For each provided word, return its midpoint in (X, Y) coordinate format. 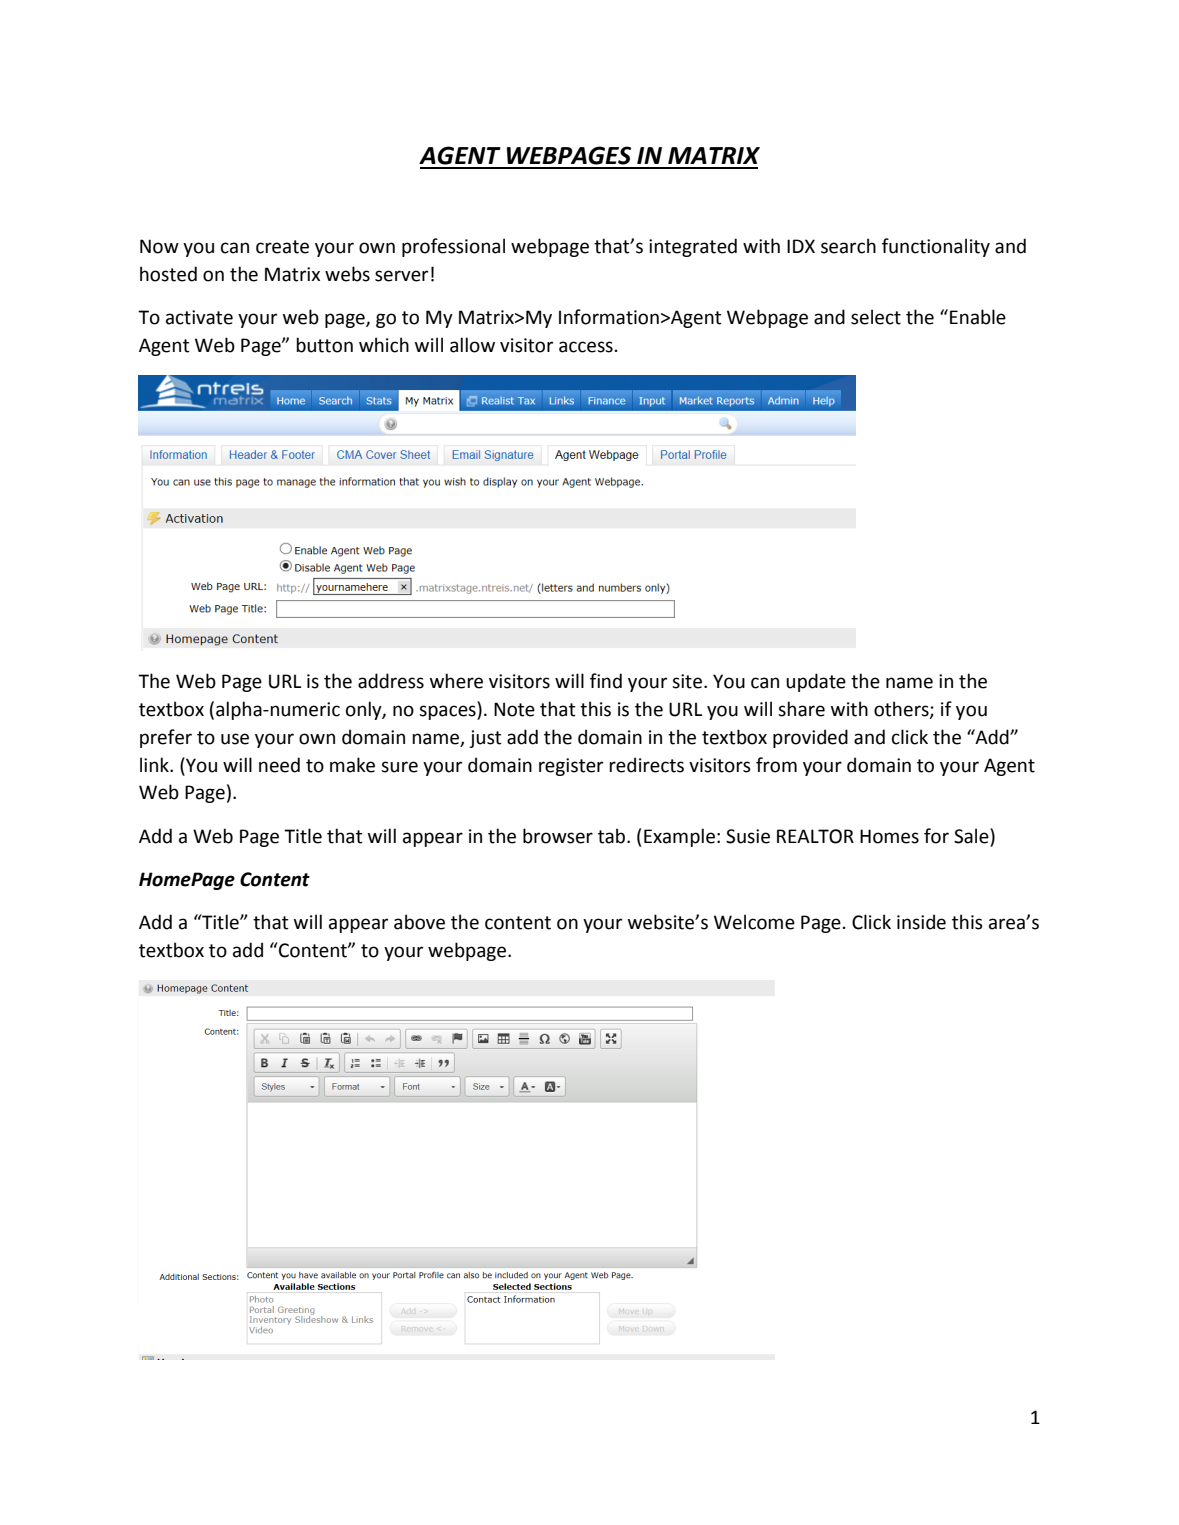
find (606, 681)
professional (453, 247)
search (848, 246)
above (419, 922)
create (282, 247)
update (816, 682)
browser (558, 836)
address (391, 681)
